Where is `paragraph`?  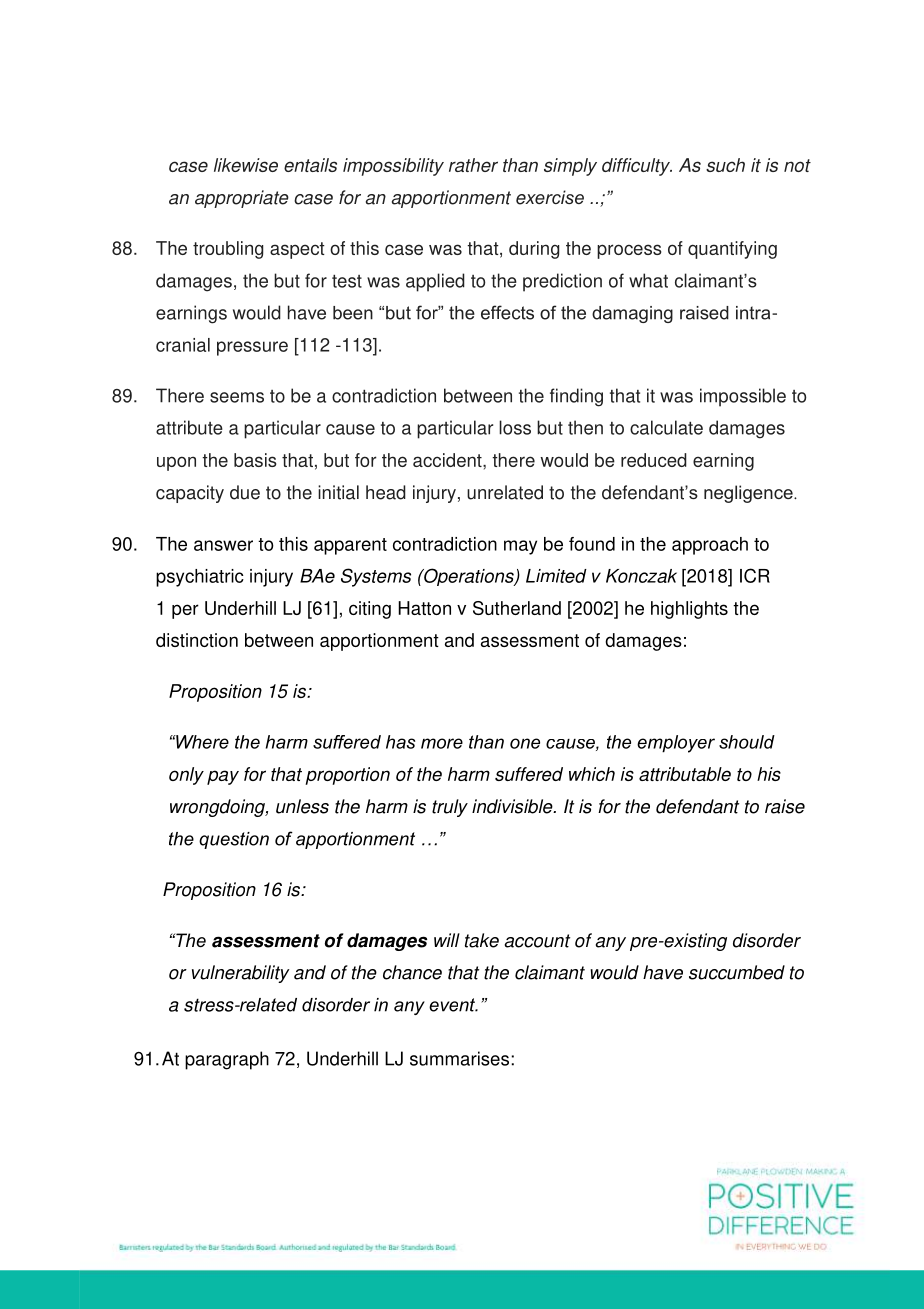
paragraph is located at coordinates (227, 1060).
